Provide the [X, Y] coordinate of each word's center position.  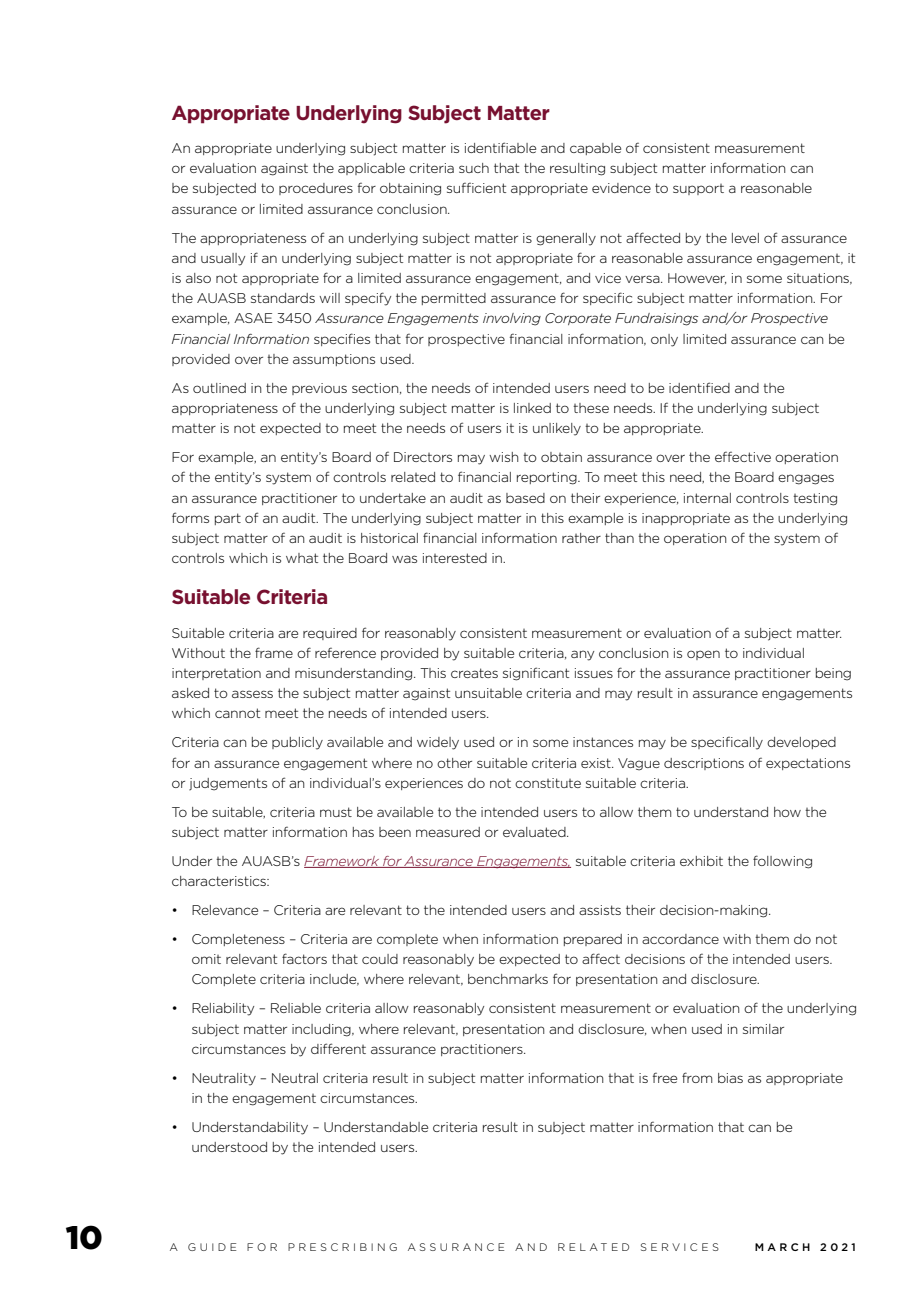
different [338, 1048]
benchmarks [508, 979]
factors [304, 958]
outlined [219, 388]
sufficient [476, 187]
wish [504, 457]
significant [536, 674]
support [698, 189]
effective [743, 456]
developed [801, 743]
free [665, 1077]
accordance [680, 939]
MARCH [782, 1247]
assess [252, 694]
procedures [316, 189]
